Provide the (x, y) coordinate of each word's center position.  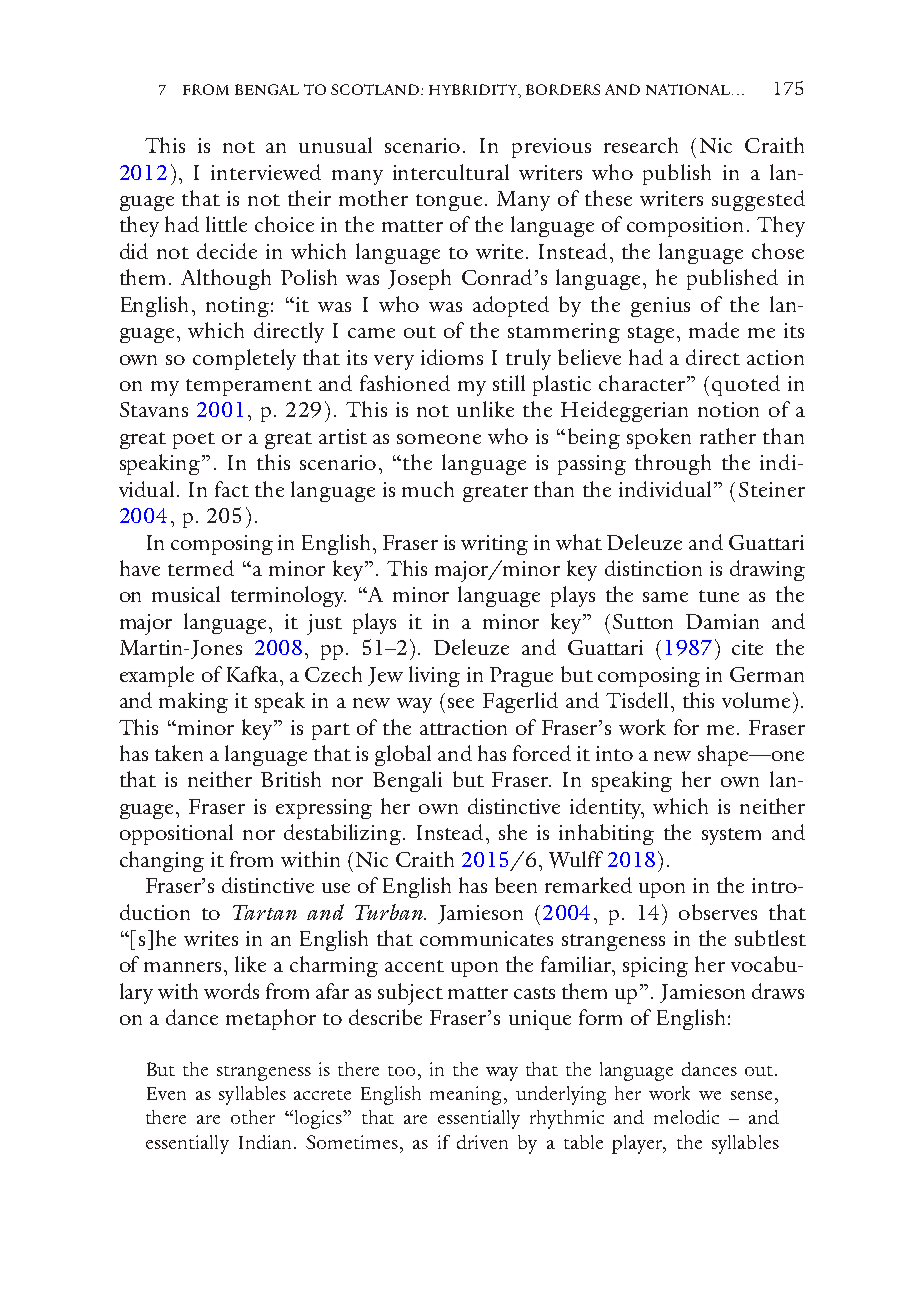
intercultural (451, 172)
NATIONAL (689, 89)
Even (166, 1093)
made (714, 330)
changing (162, 861)
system (731, 836)
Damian (722, 621)
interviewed (266, 172)
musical (186, 594)
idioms (452, 357)
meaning (467, 1095)
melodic (686, 1117)
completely (244, 359)
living (434, 676)
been (516, 885)
